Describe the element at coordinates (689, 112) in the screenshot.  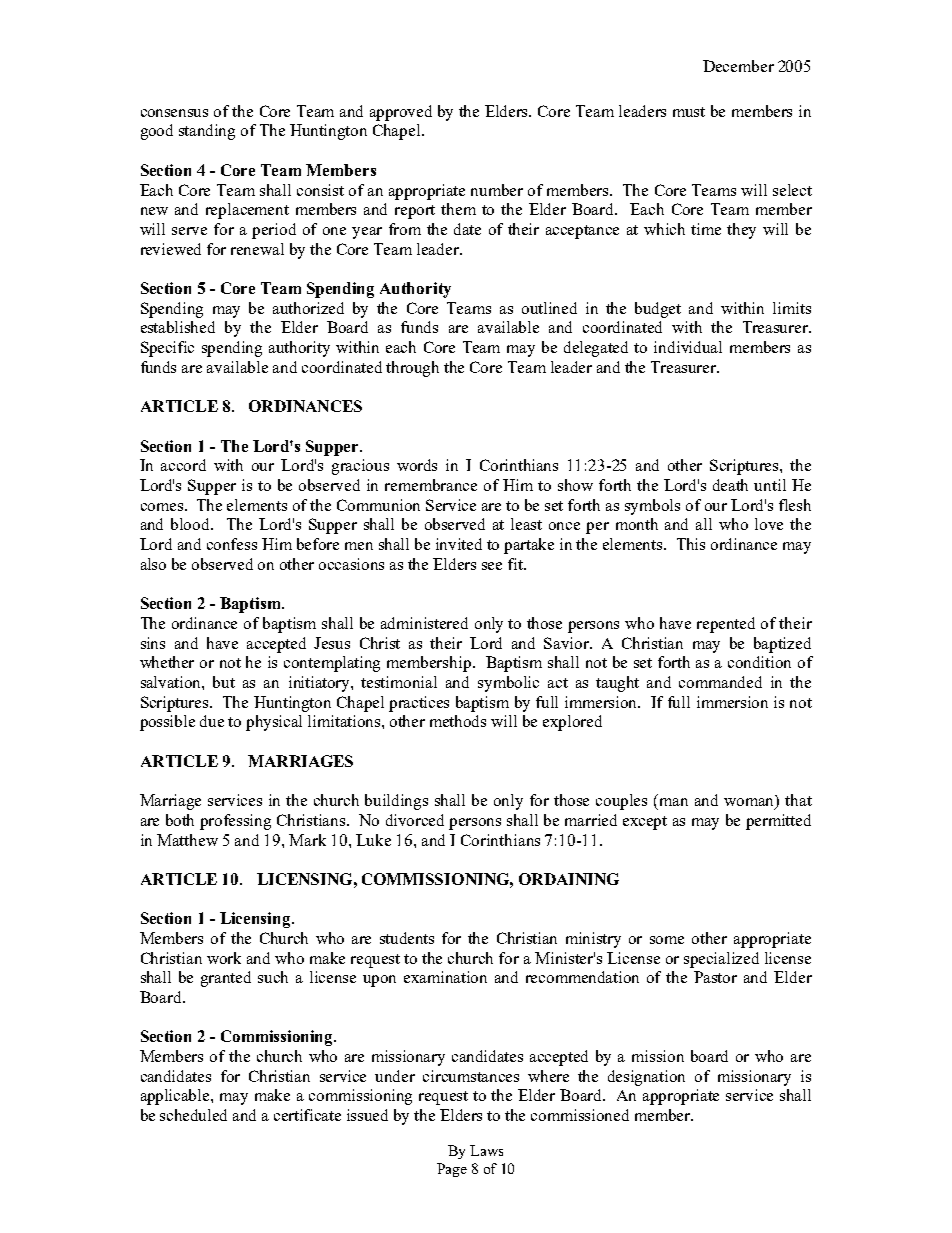
I see `must` at that location.
